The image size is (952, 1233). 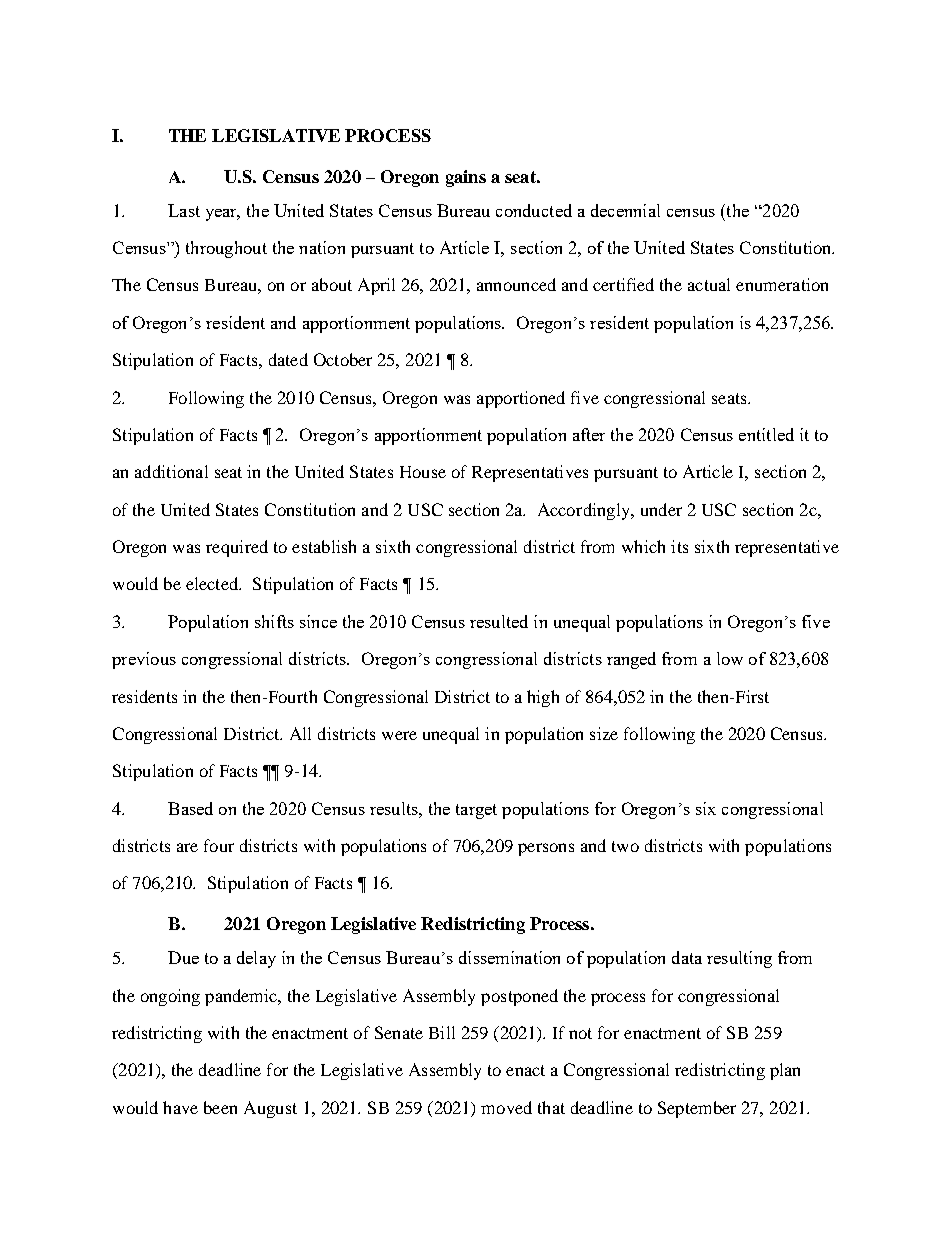 I want to click on additional, so click(x=171, y=471).
